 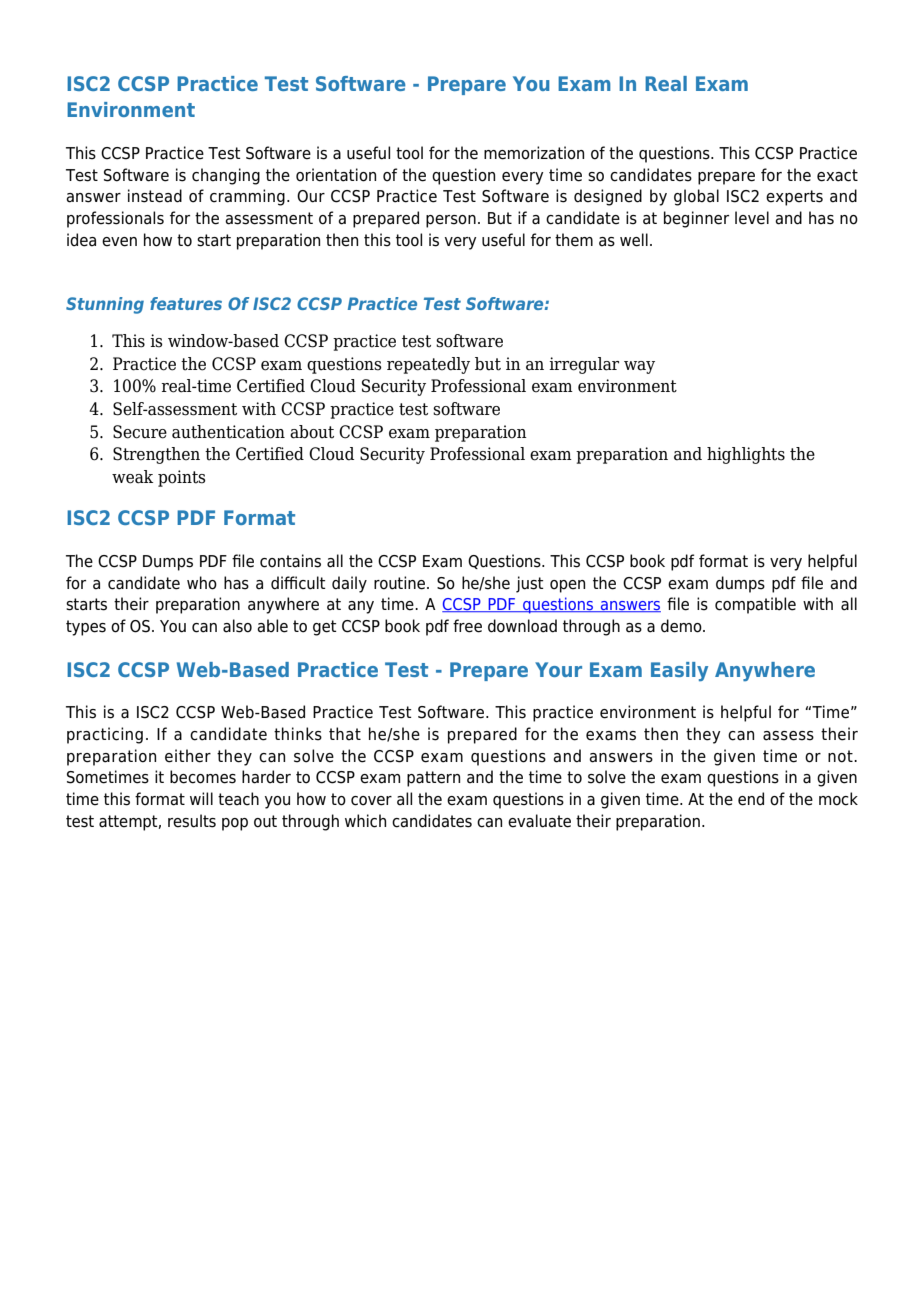 I want to click on about, so click(x=312, y=432).
